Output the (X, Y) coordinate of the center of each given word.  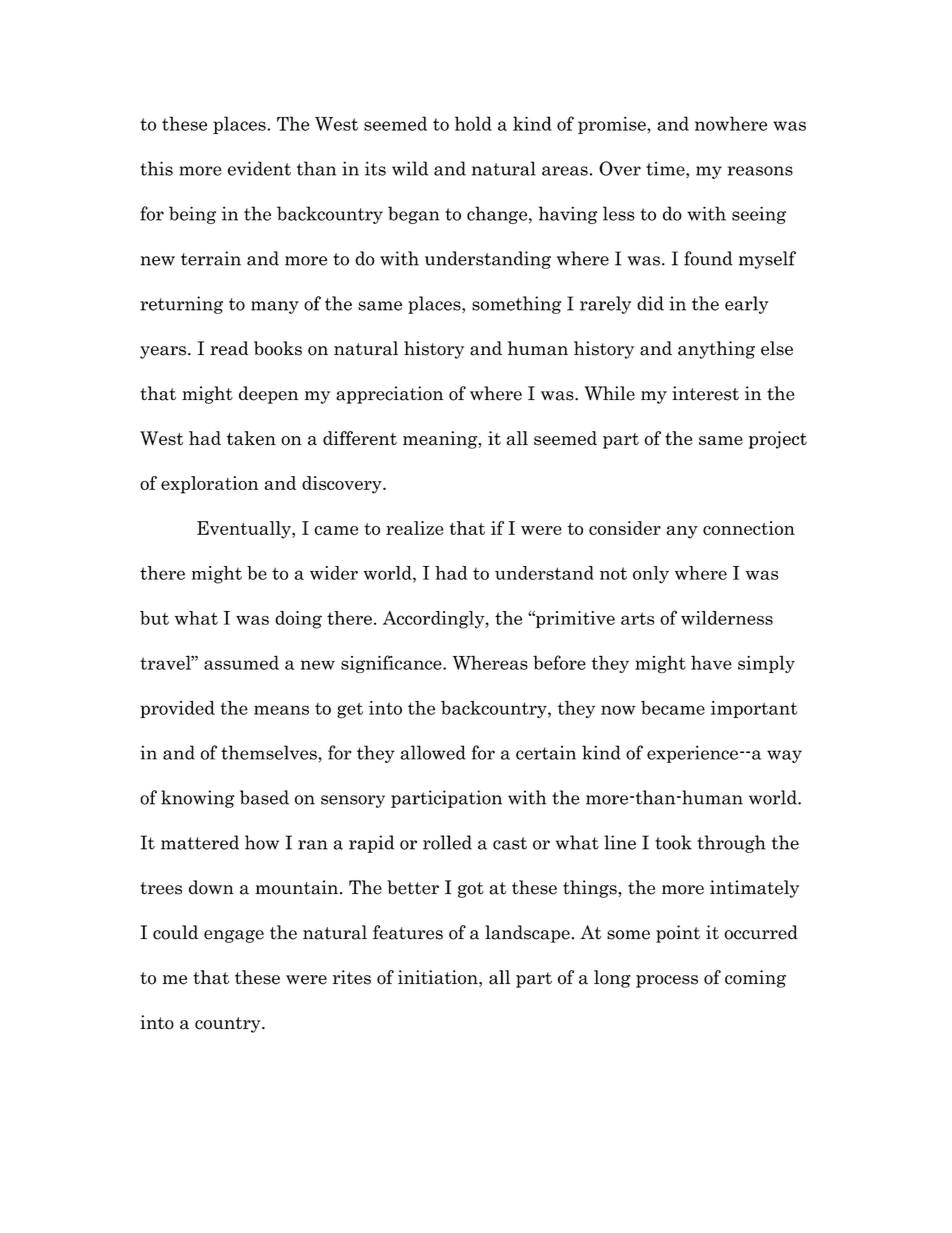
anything (716, 350)
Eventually (245, 530)
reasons (760, 171)
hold (473, 123)
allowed (433, 752)
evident (259, 168)
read (229, 348)
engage (234, 936)
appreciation (389, 395)
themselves (270, 752)
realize (415, 528)
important (754, 709)
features (408, 932)
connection (749, 528)
